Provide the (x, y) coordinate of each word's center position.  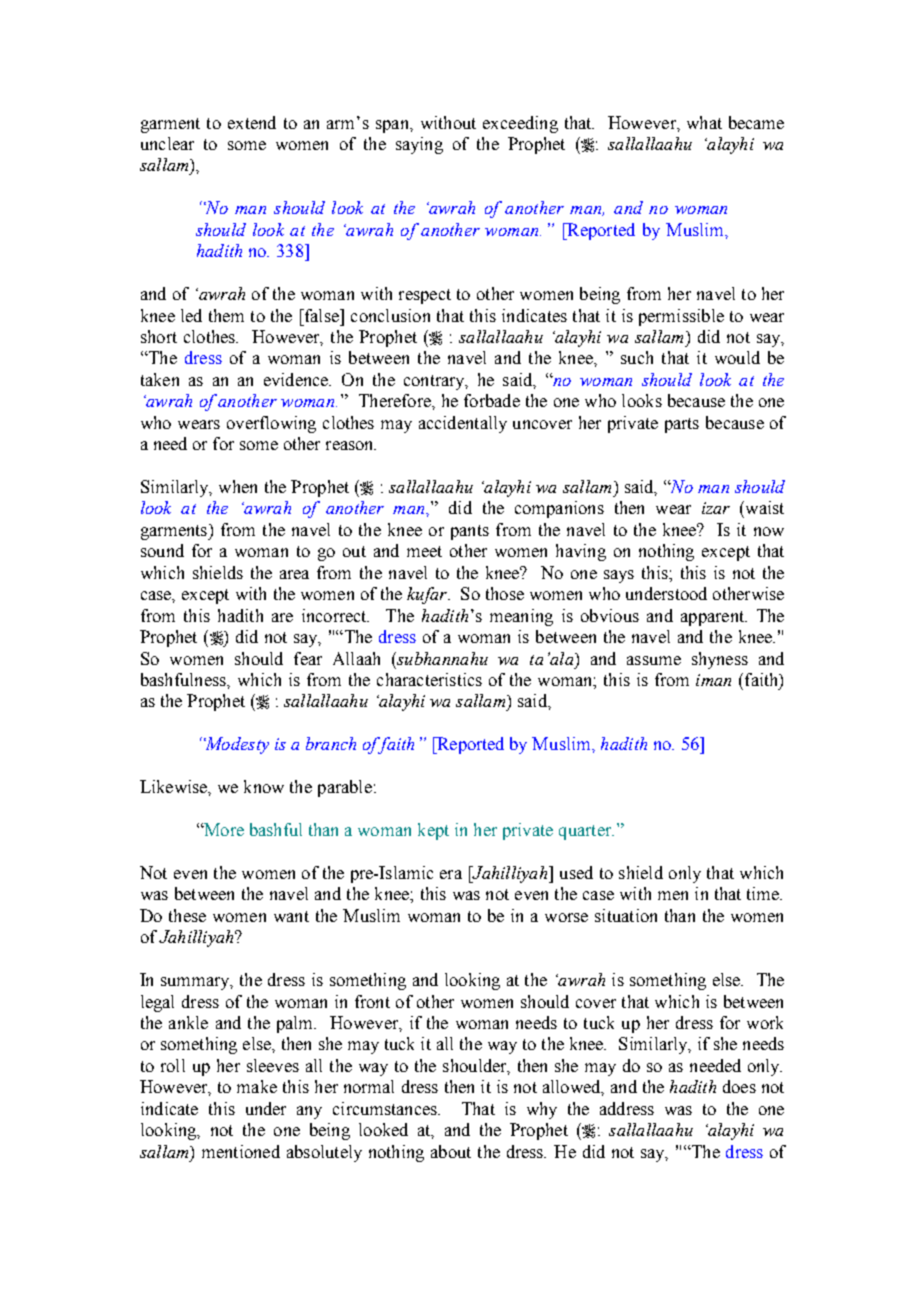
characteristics (429, 679)
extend (252, 122)
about (451, 1151)
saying (419, 145)
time (764, 893)
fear (308, 658)
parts (682, 425)
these (187, 915)
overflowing (271, 424)
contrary (435, 382)
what (704, 122)
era (451, 874)
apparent (713, 618)
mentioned (241, 1151)
